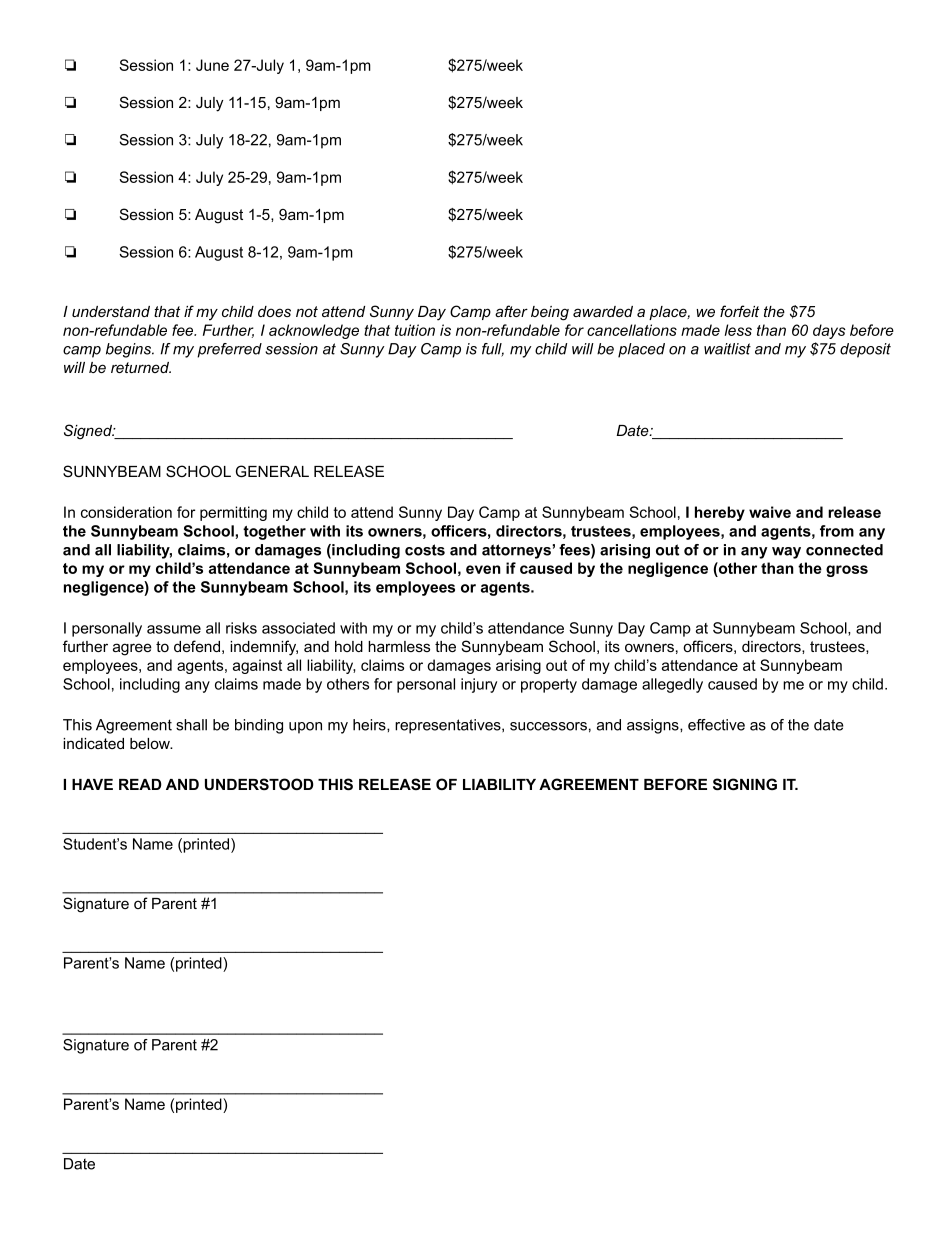 This document has width=952, height=1233. I want to click on below, so click(151, 743).
